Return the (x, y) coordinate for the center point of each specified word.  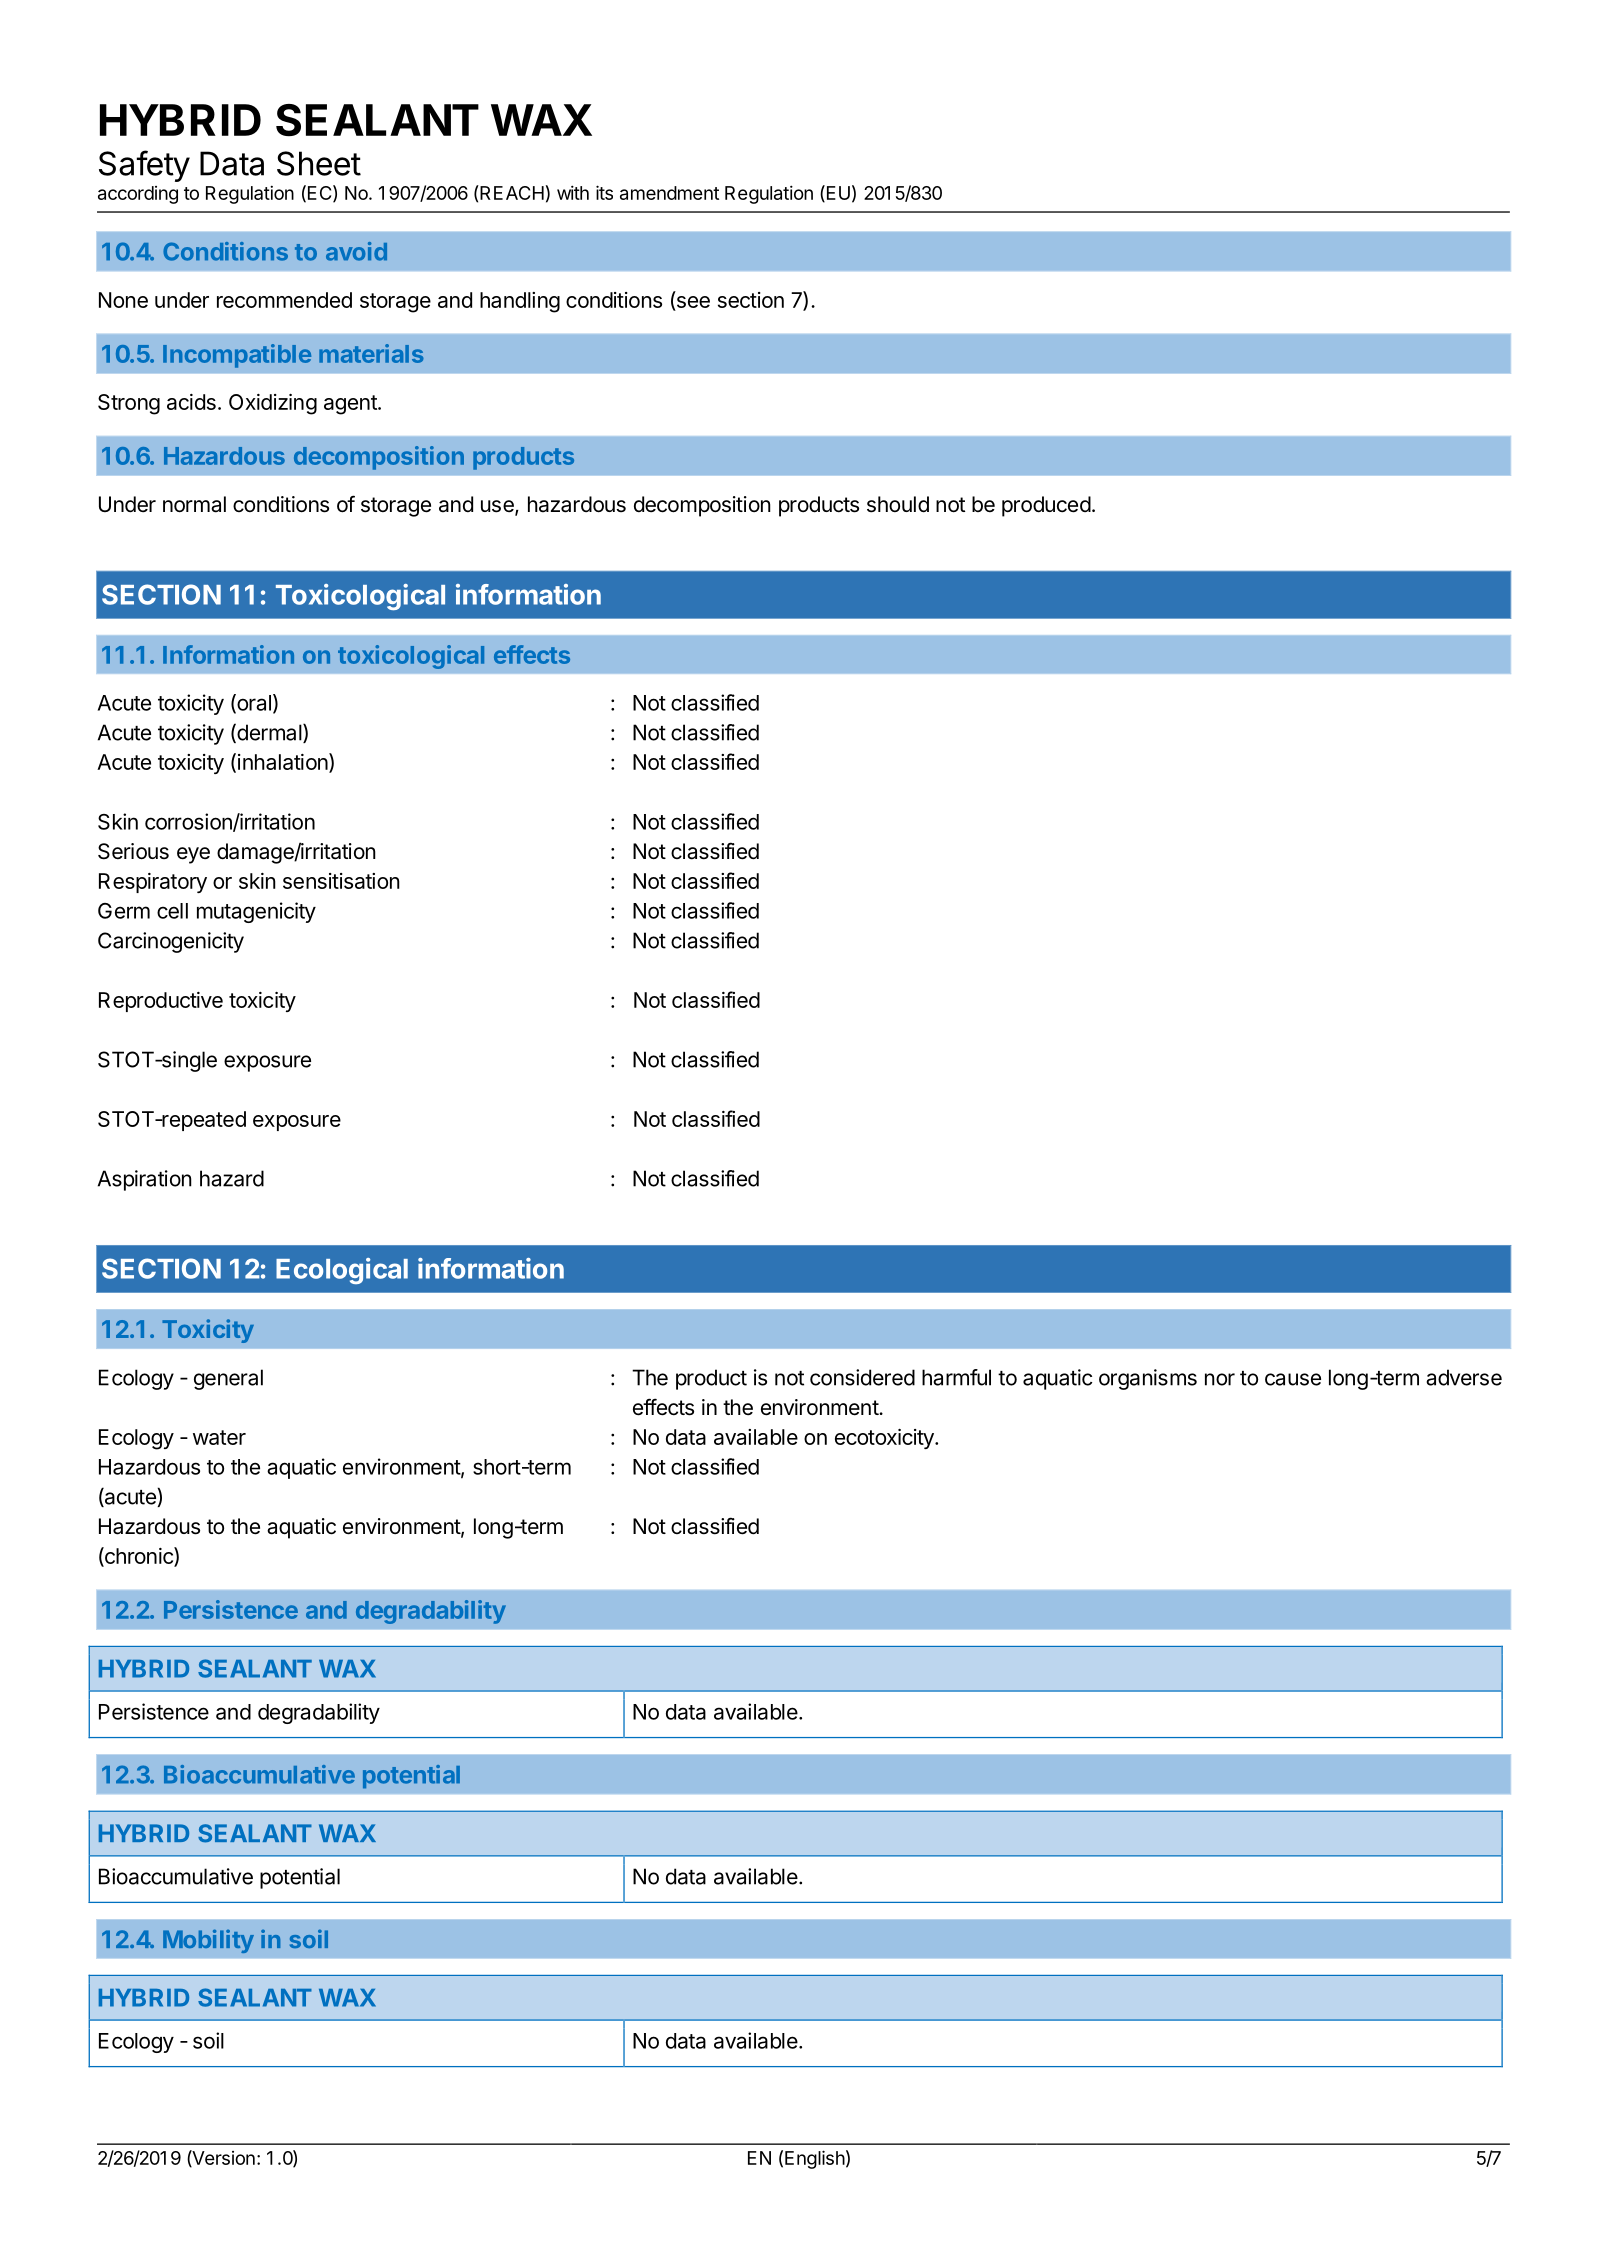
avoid (356, 251)
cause (1293, 1379)
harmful (956, 1377)
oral (253, 703)
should (898, 504)
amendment (669, 193)
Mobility (208, 1941)
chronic (139, 1556)
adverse (1464, 1377)
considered (862, 1377)
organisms (1148, 1379)
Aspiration (145, 1180)
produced (1046, 506)
